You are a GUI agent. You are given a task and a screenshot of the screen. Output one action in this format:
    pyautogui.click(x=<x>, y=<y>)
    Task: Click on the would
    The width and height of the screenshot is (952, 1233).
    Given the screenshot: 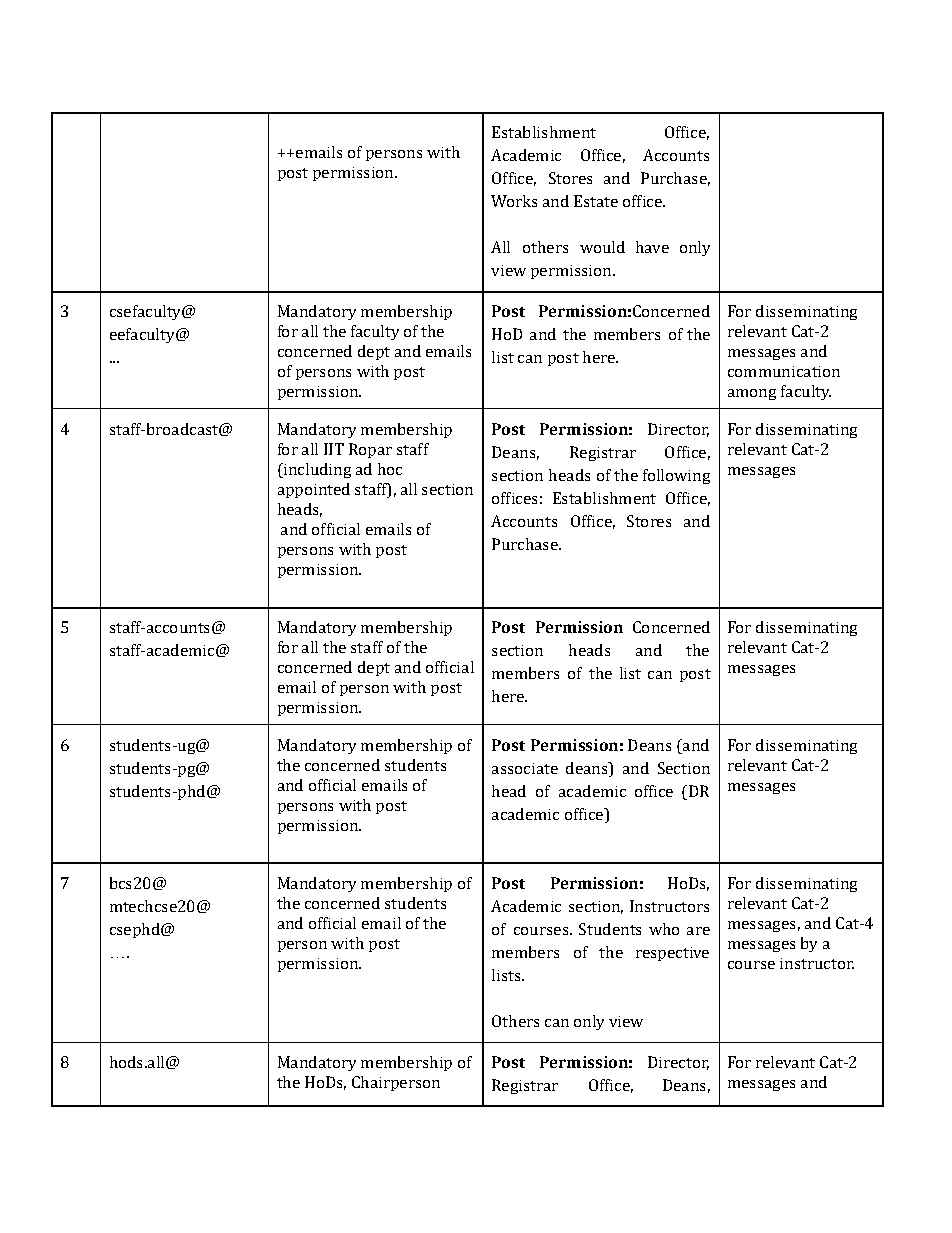 What is the action you would take?
    pyautogui.click(x=602, y=247)
